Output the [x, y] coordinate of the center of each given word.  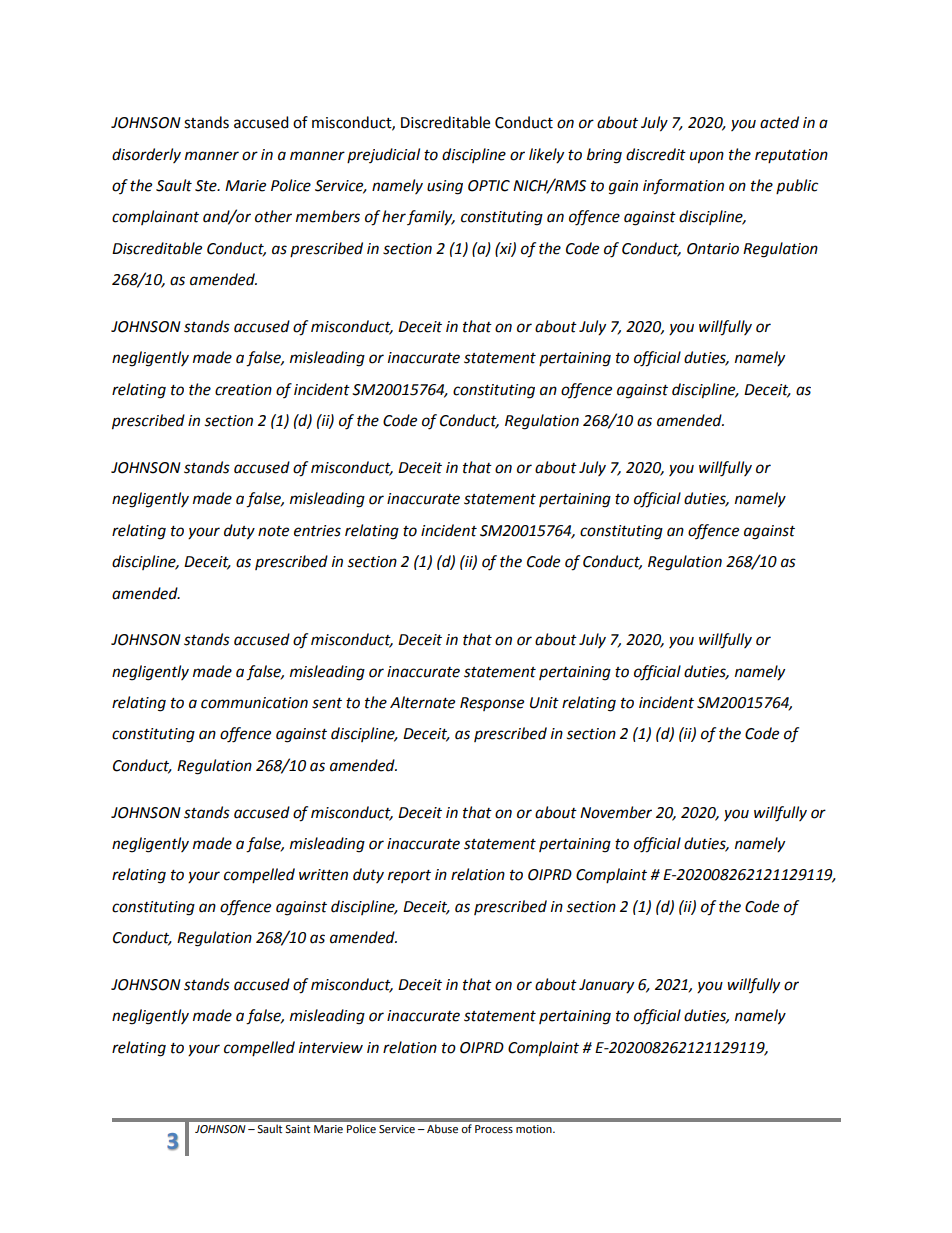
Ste [207, 186]
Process [494, 1129]
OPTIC [489, 186]
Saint [297, 1129]
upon [707, 157]
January [606, 986]
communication [254, 703]
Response [492, 704]
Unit [544, 703]
